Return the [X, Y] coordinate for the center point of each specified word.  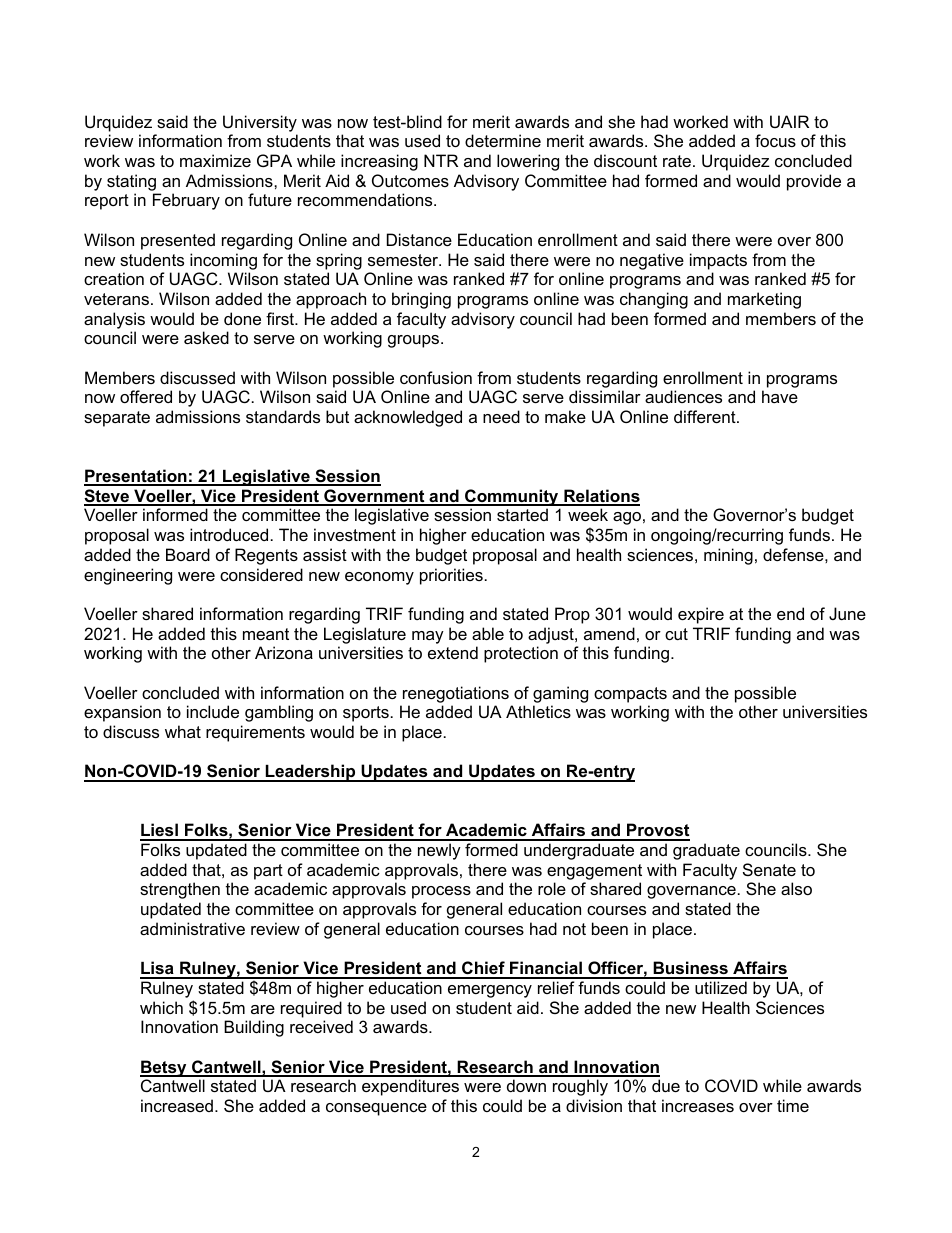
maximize [215, 160]
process [441, 892]
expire [701, 615]
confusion [436, 377]
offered [146, 396]
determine [503, 140]
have [780, 396]
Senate [769, 869]
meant [266, 634]
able [488, 633]
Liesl [160, 831]
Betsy [164, 1068]
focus [775, 140]
